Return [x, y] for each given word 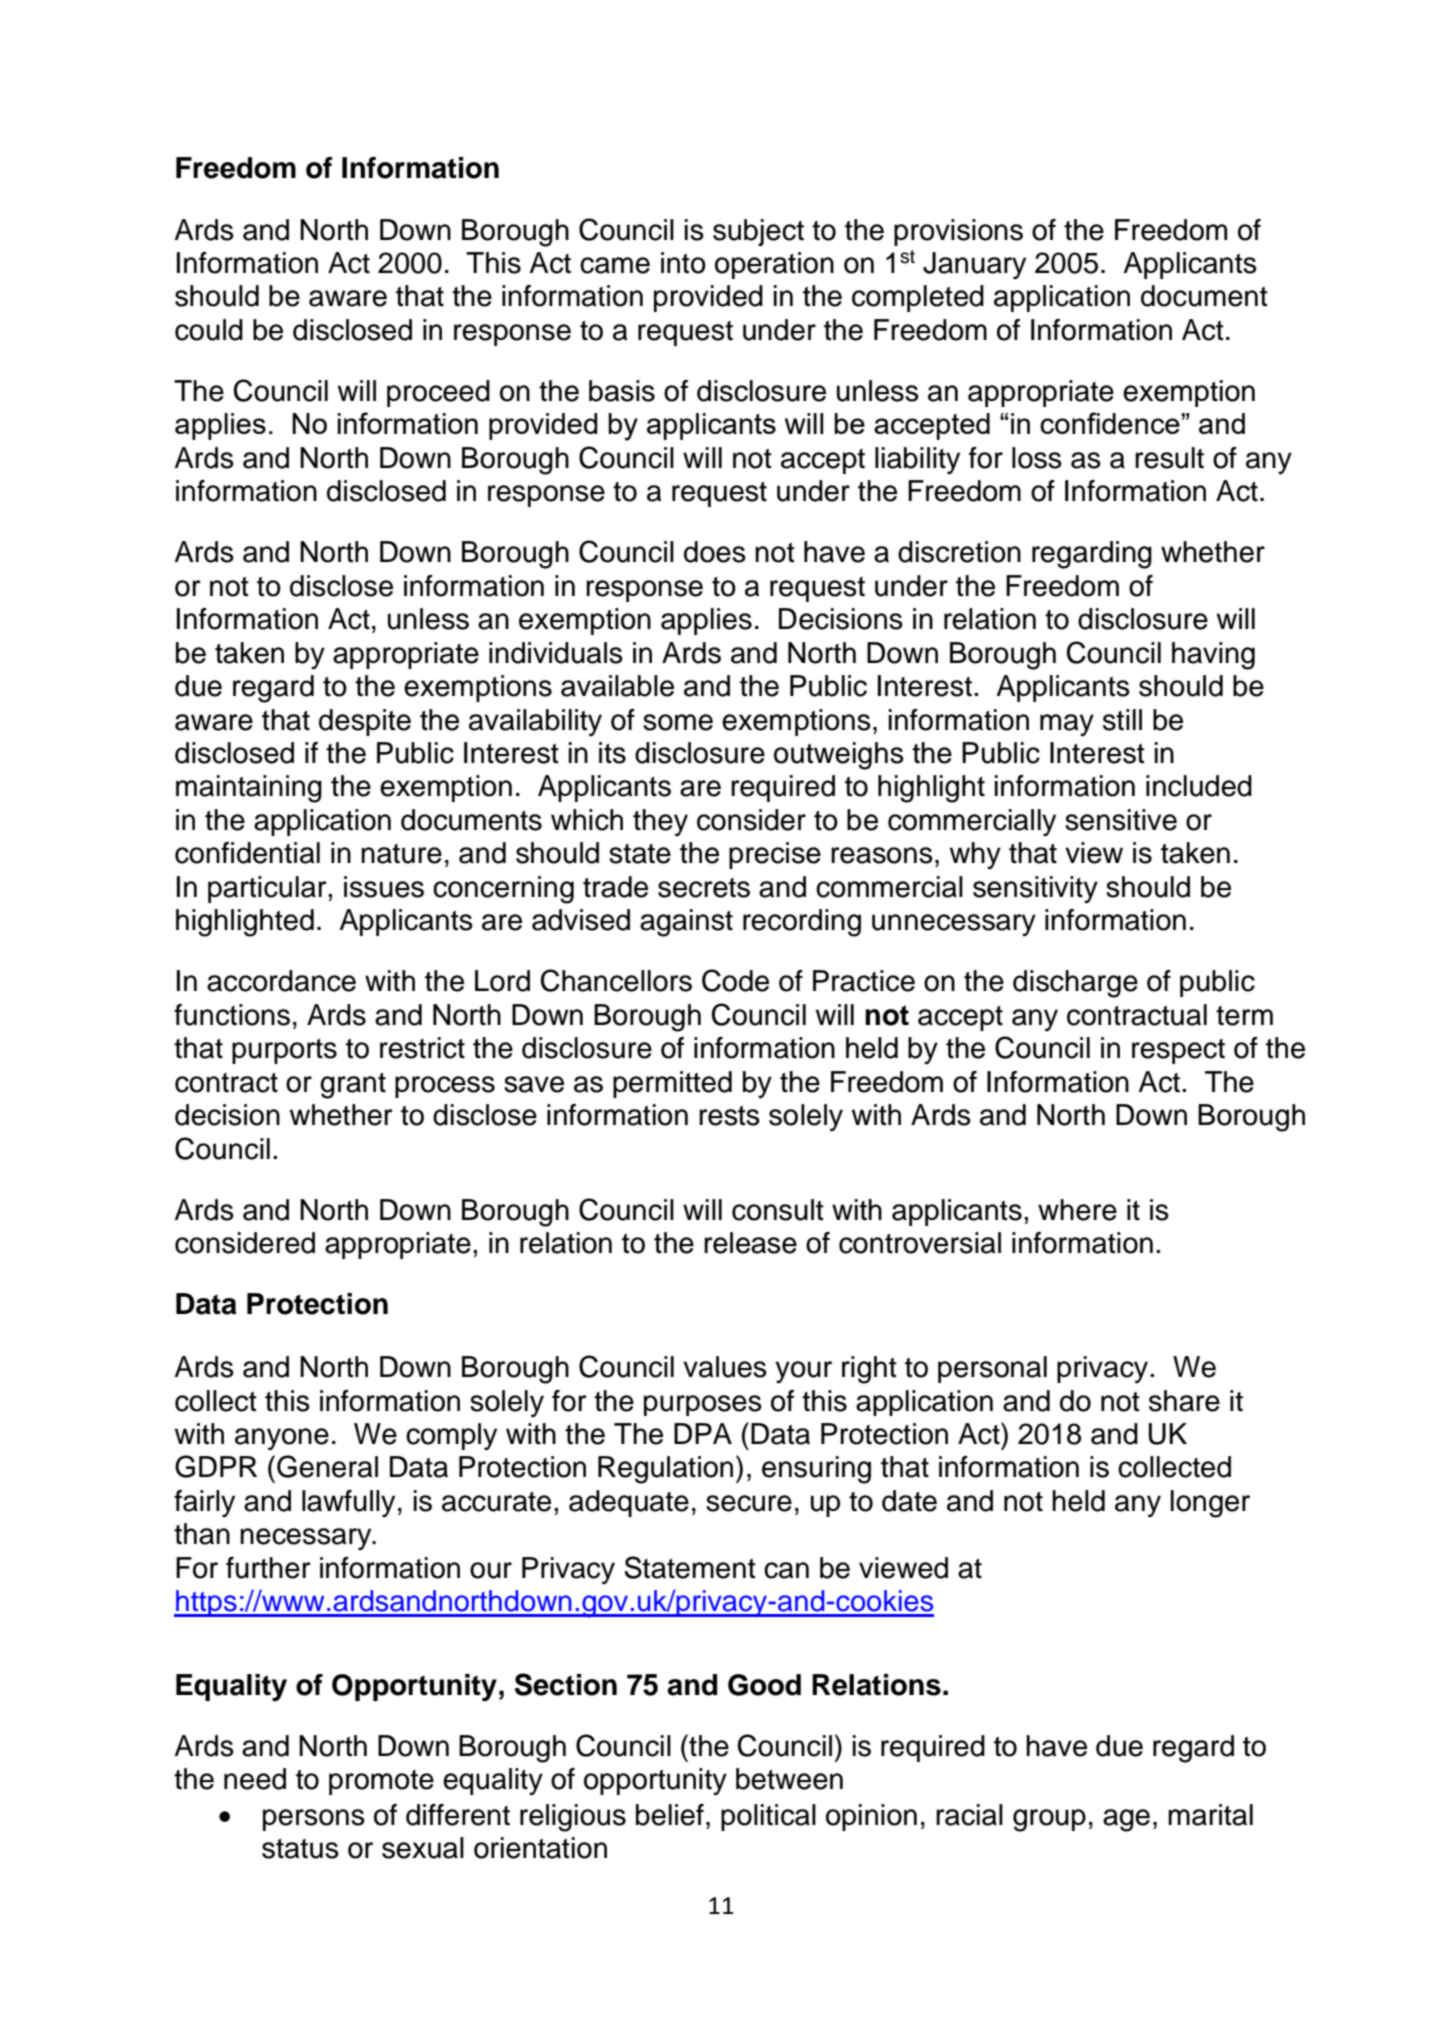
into [683, 263]
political [768, 1817]
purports [284, 1051]
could [209, 330]
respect [1178, 1051]
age [1126, 1820]
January [974, 265]
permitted [672, 1084]
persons [314, 1820]
